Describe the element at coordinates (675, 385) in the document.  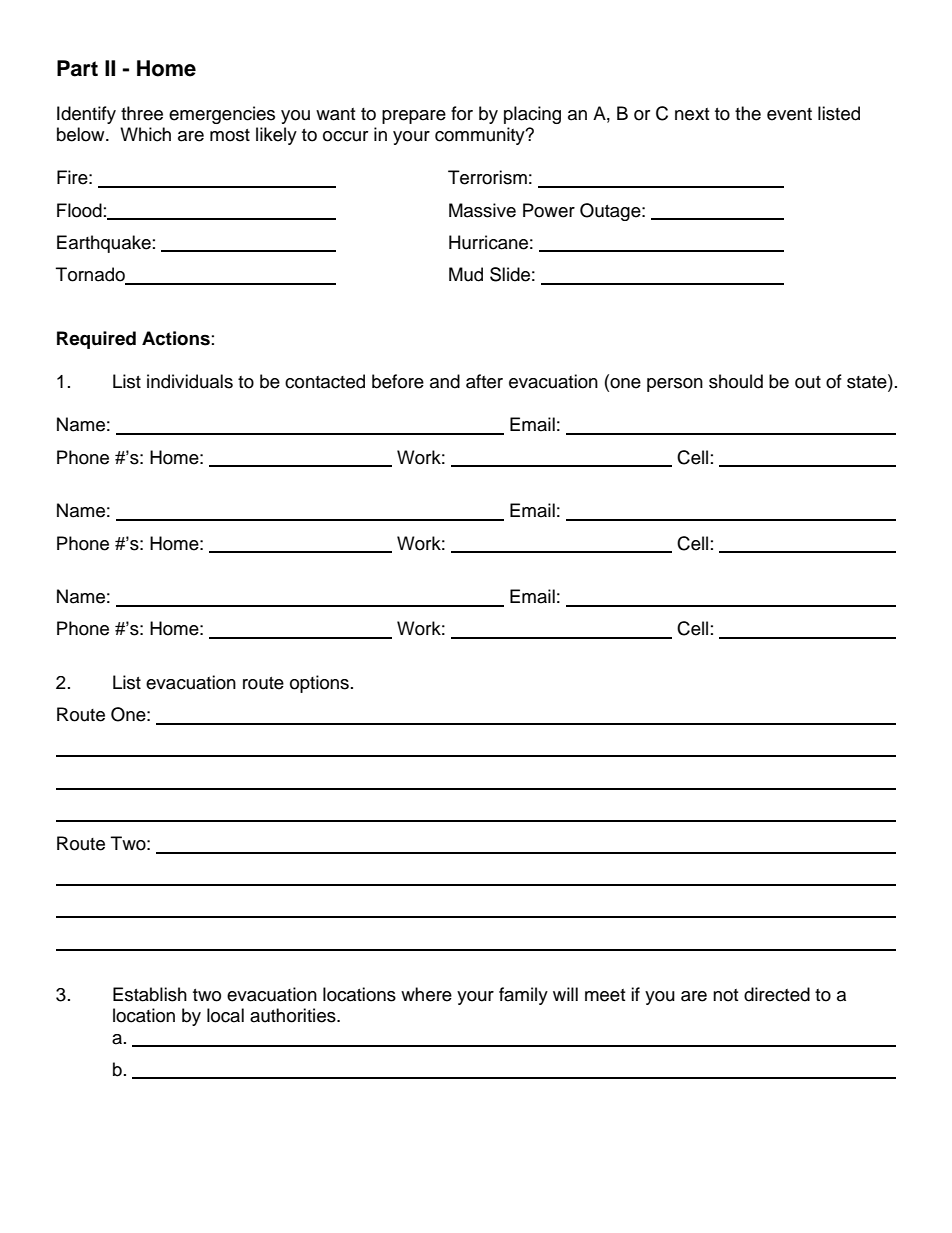
I see `person` at that location.
